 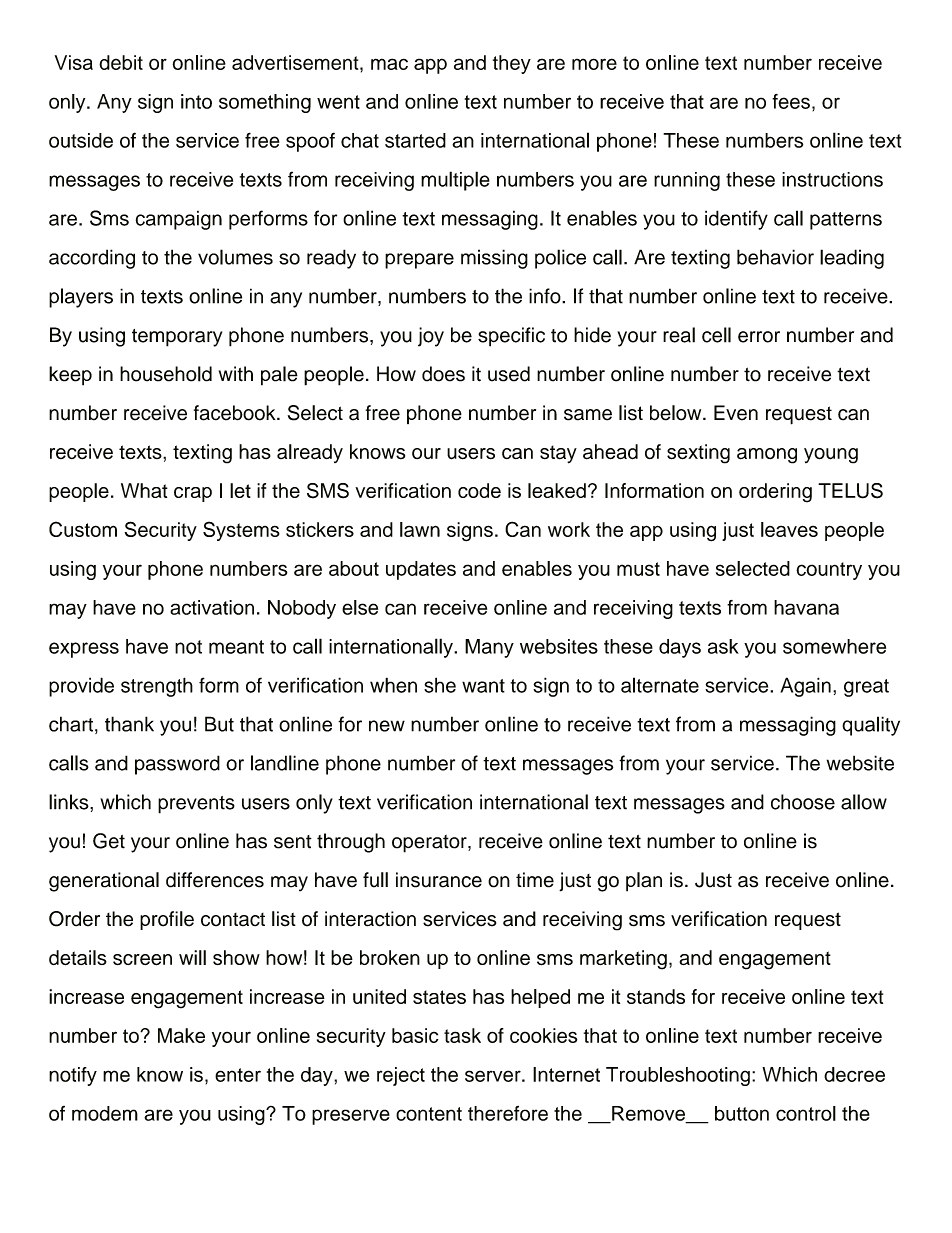 I want to click on enter, so click(x=238, y=1075).
